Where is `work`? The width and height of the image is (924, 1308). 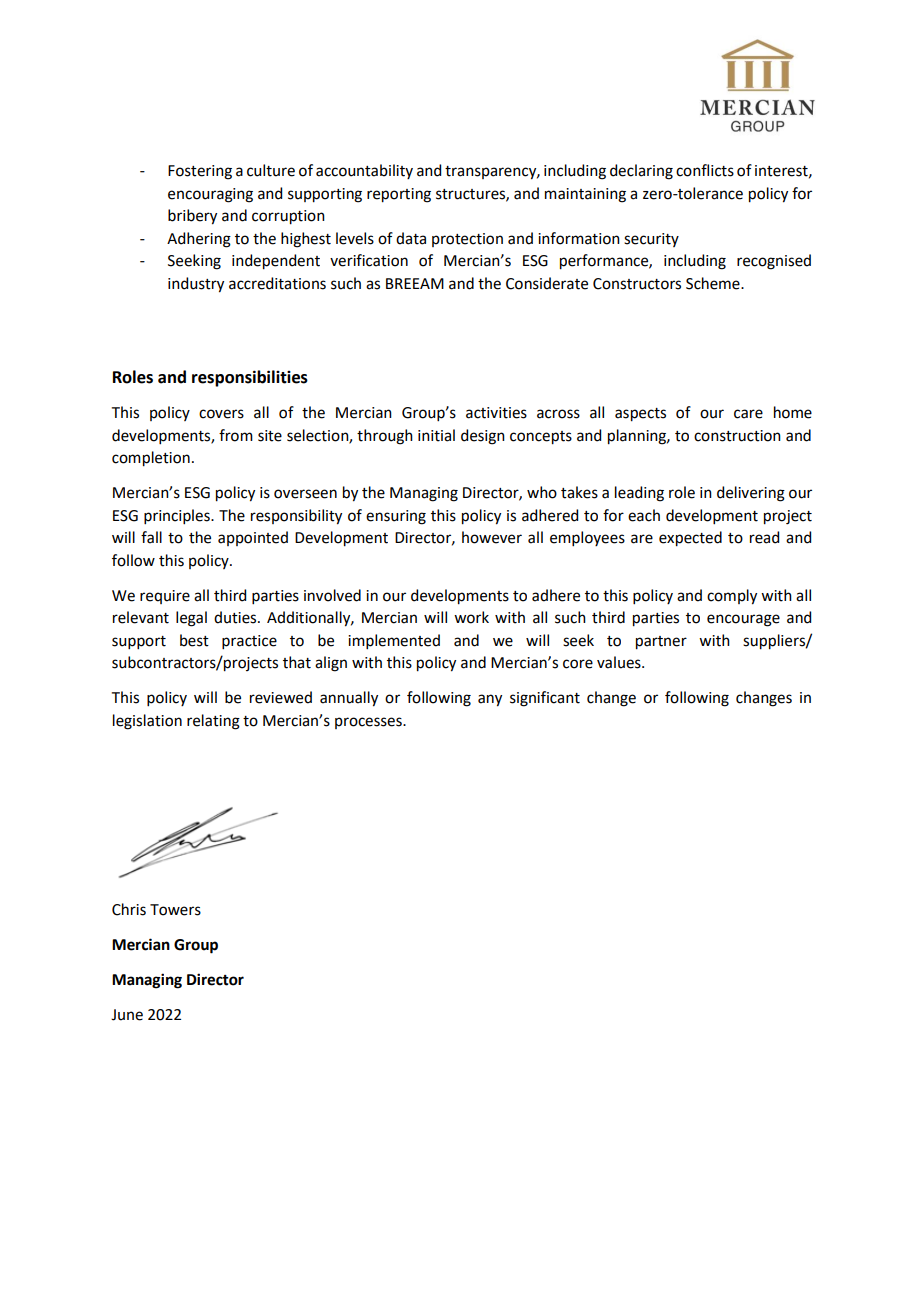 work is located at coordinates (471, 617).
